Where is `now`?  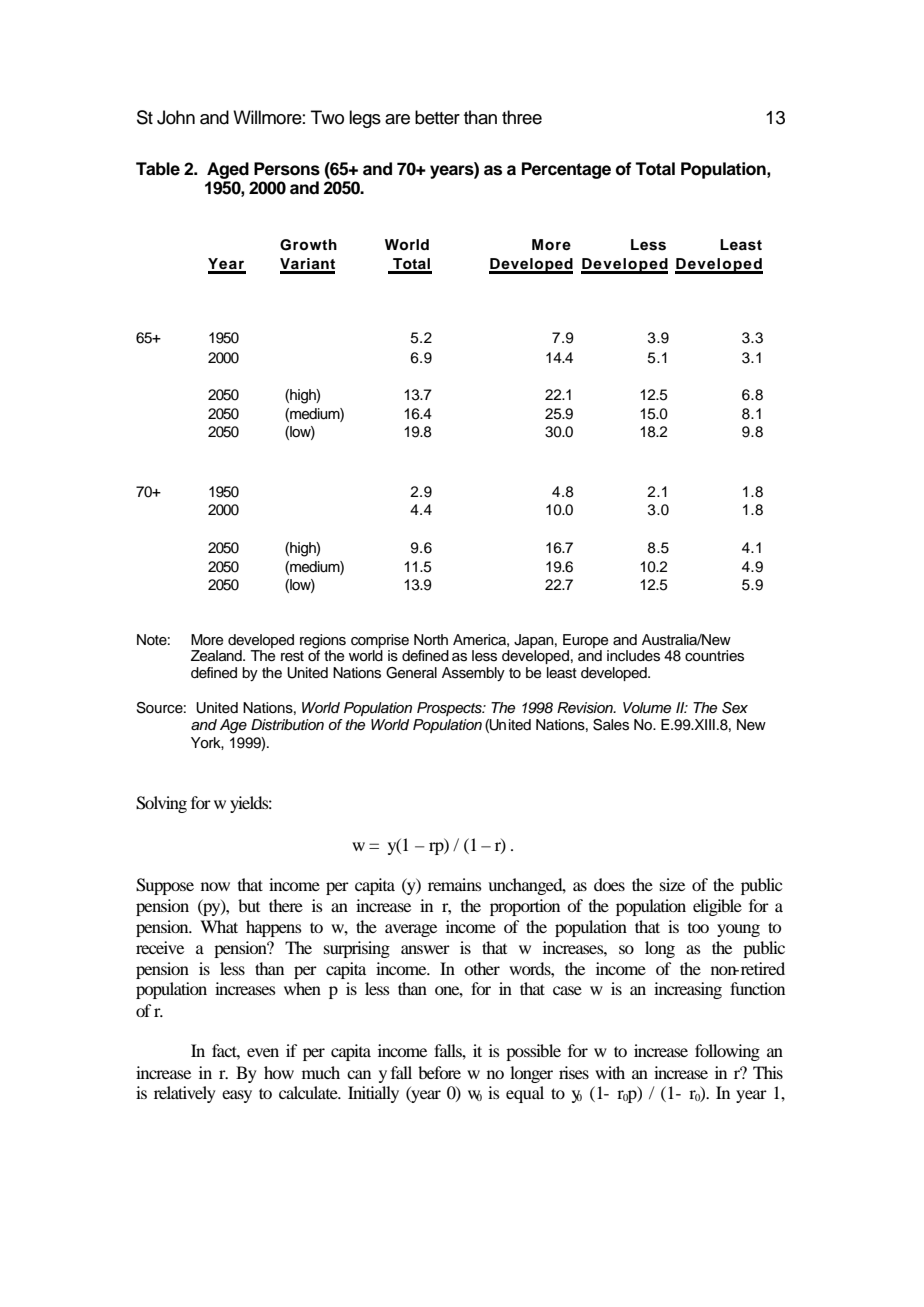
now is located at coordinates (215, 886).
